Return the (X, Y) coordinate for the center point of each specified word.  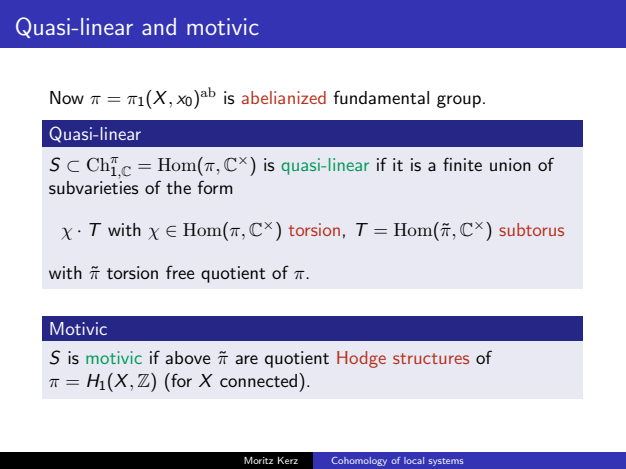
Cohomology (359, 461)
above (187, 357)
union (510, 164)
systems (446, 462)
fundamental (381, 97)
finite (462, 164)
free (180, 272)
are (246, 359)
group (459, 101)
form (215, 187)
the (178, 187)
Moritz (258, 460)
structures (431, 358)
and (159, 26)
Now (67, 97)
